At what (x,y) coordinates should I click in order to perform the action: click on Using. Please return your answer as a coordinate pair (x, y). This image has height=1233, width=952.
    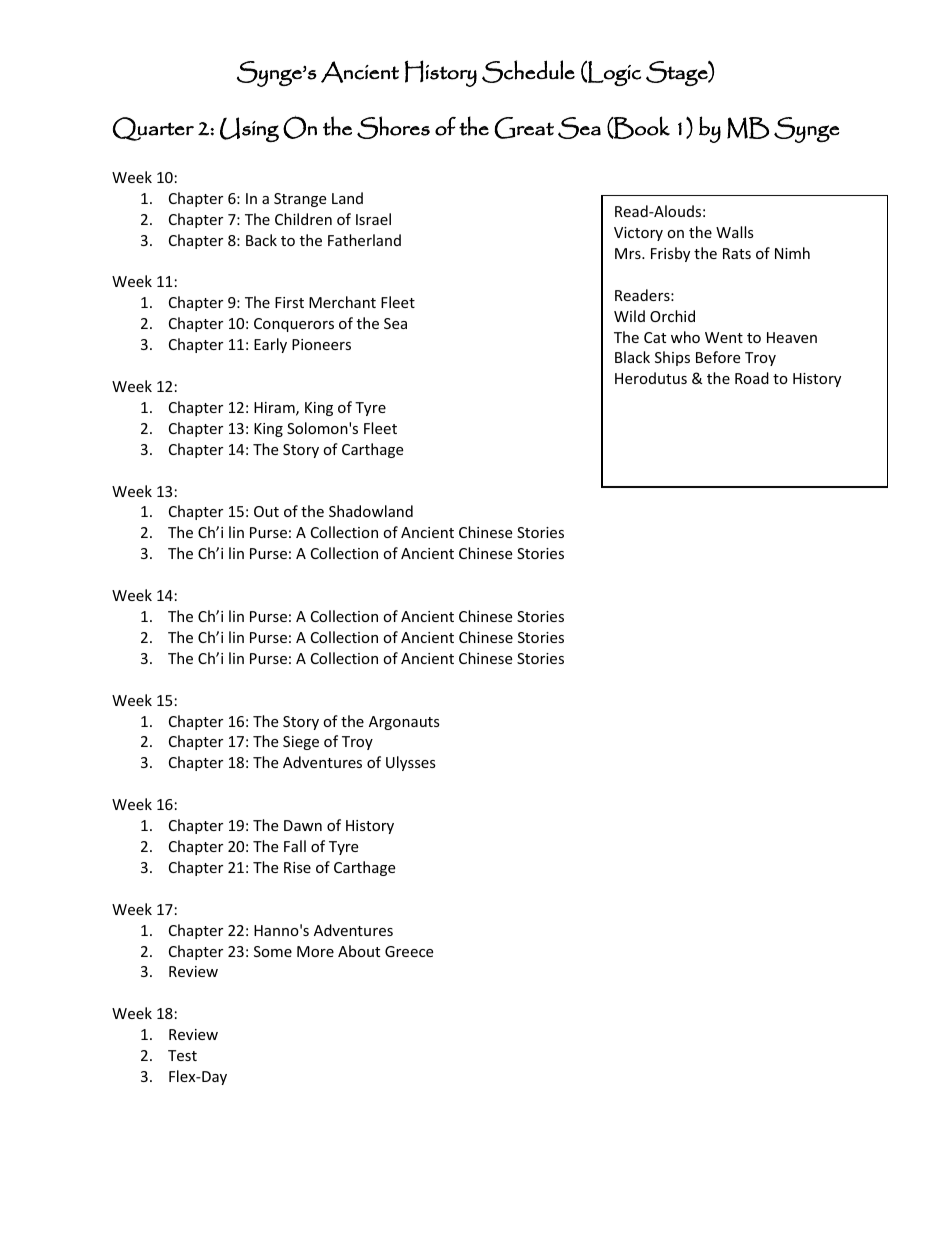
    Looking at the image, I should click on (249, 129).
